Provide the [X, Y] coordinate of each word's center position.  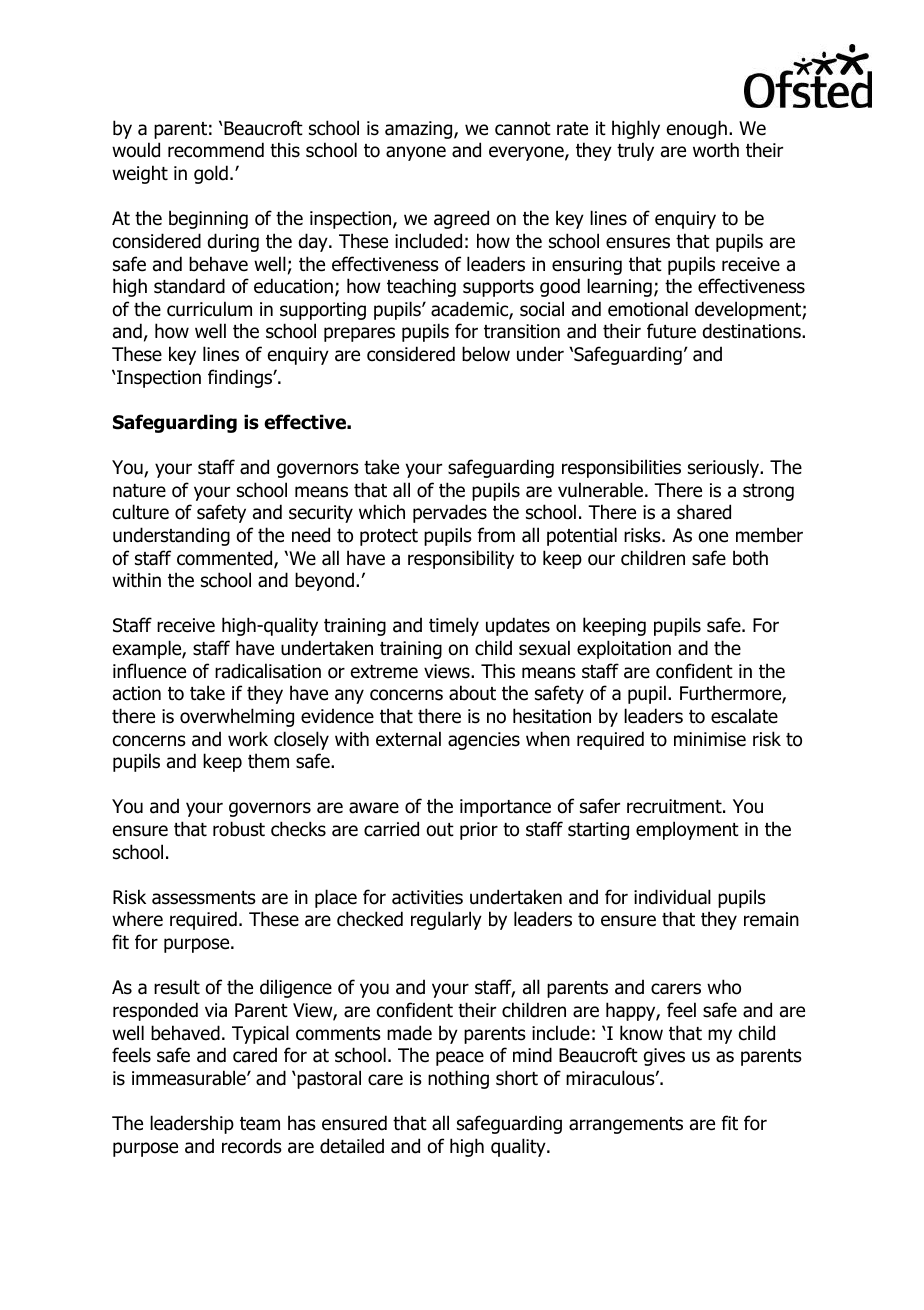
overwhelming [237, 717]
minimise [710, 739]
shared [704, 512]
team [260, 1124]
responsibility [461, 559]
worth [716, 150]
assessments [204, 898]
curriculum [209, 309]
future [671, 331]
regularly [446, 920]
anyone [416, 153]
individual [672, 897]
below [486, 354]
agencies [484, 741]
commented [226, 559]
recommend [216, 150]
